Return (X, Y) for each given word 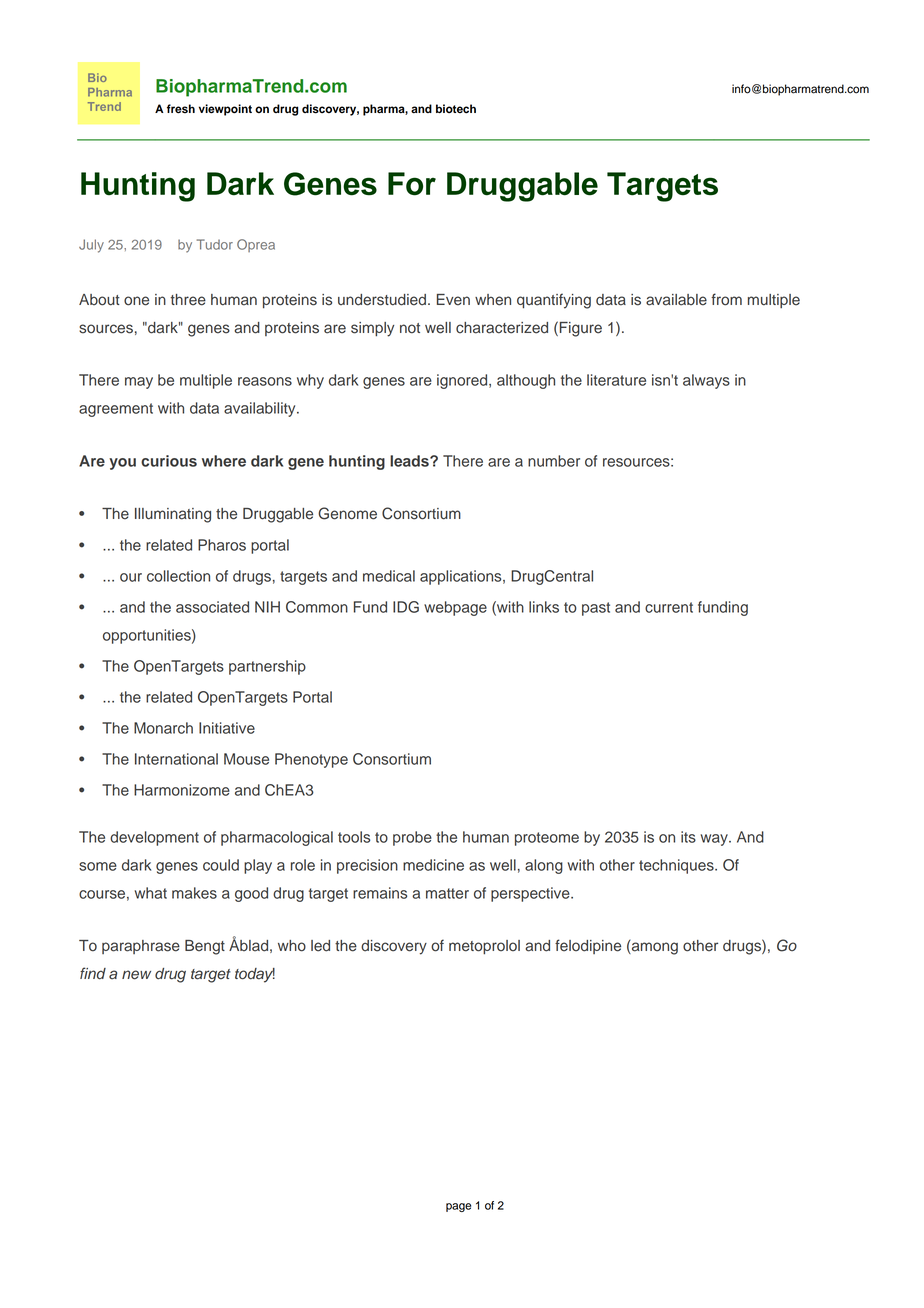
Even (453, 300)
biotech (456, 109)
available (676, 300)
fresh (181, 109)
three (188, 300)
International (176, 759)
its (688, 837)
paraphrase (141, 947)
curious (169, 461)
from (726, 299)
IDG (406, 607)
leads (410, 461)
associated (212, 607)
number (554, 461)
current (669, 607)
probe (412, 838)
